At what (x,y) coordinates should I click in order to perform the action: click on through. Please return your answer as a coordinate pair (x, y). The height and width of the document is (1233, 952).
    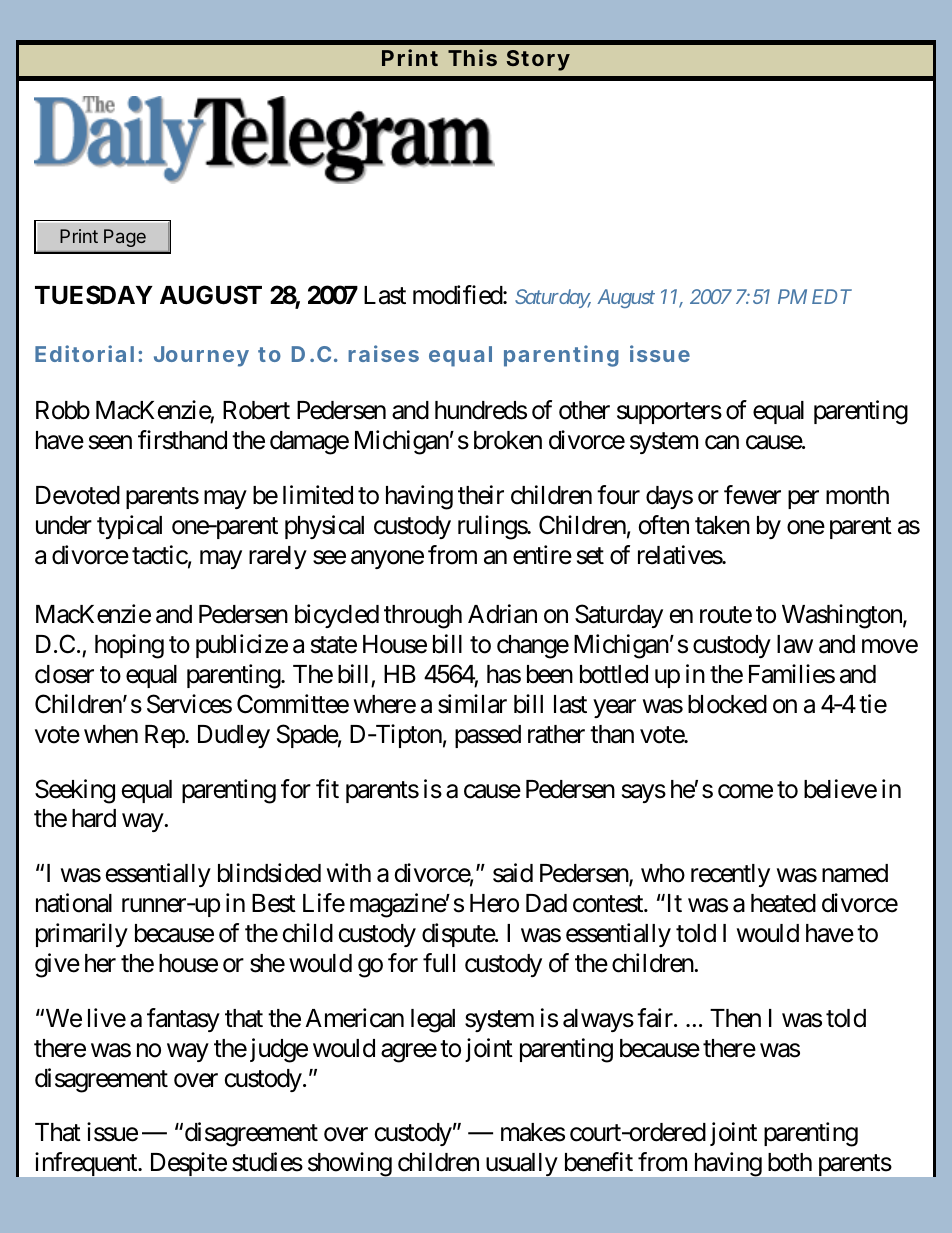
    Looking at the image, I should click on (423, 617).
